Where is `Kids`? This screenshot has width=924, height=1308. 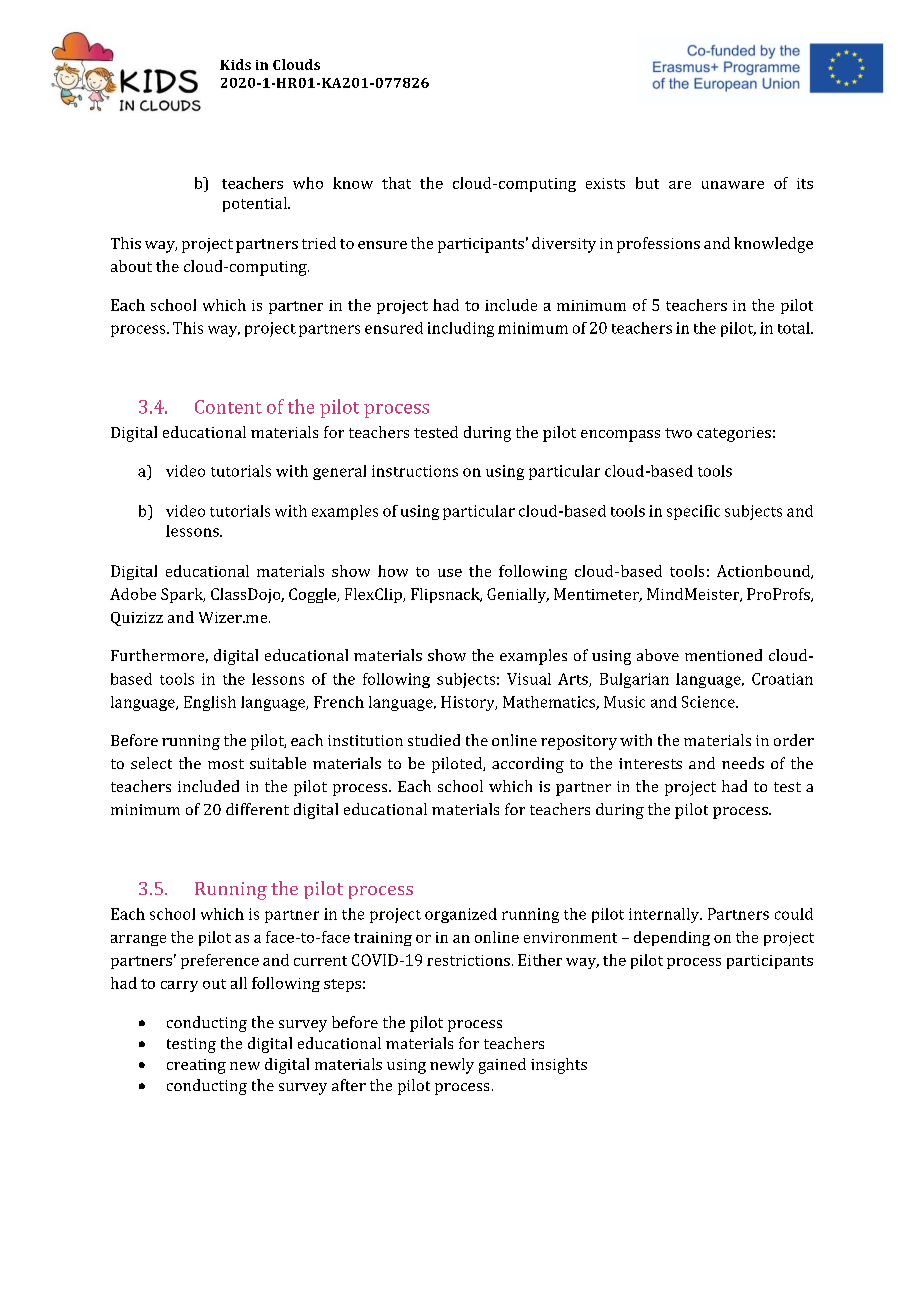
Kids is located at coordinates (235, 64).
